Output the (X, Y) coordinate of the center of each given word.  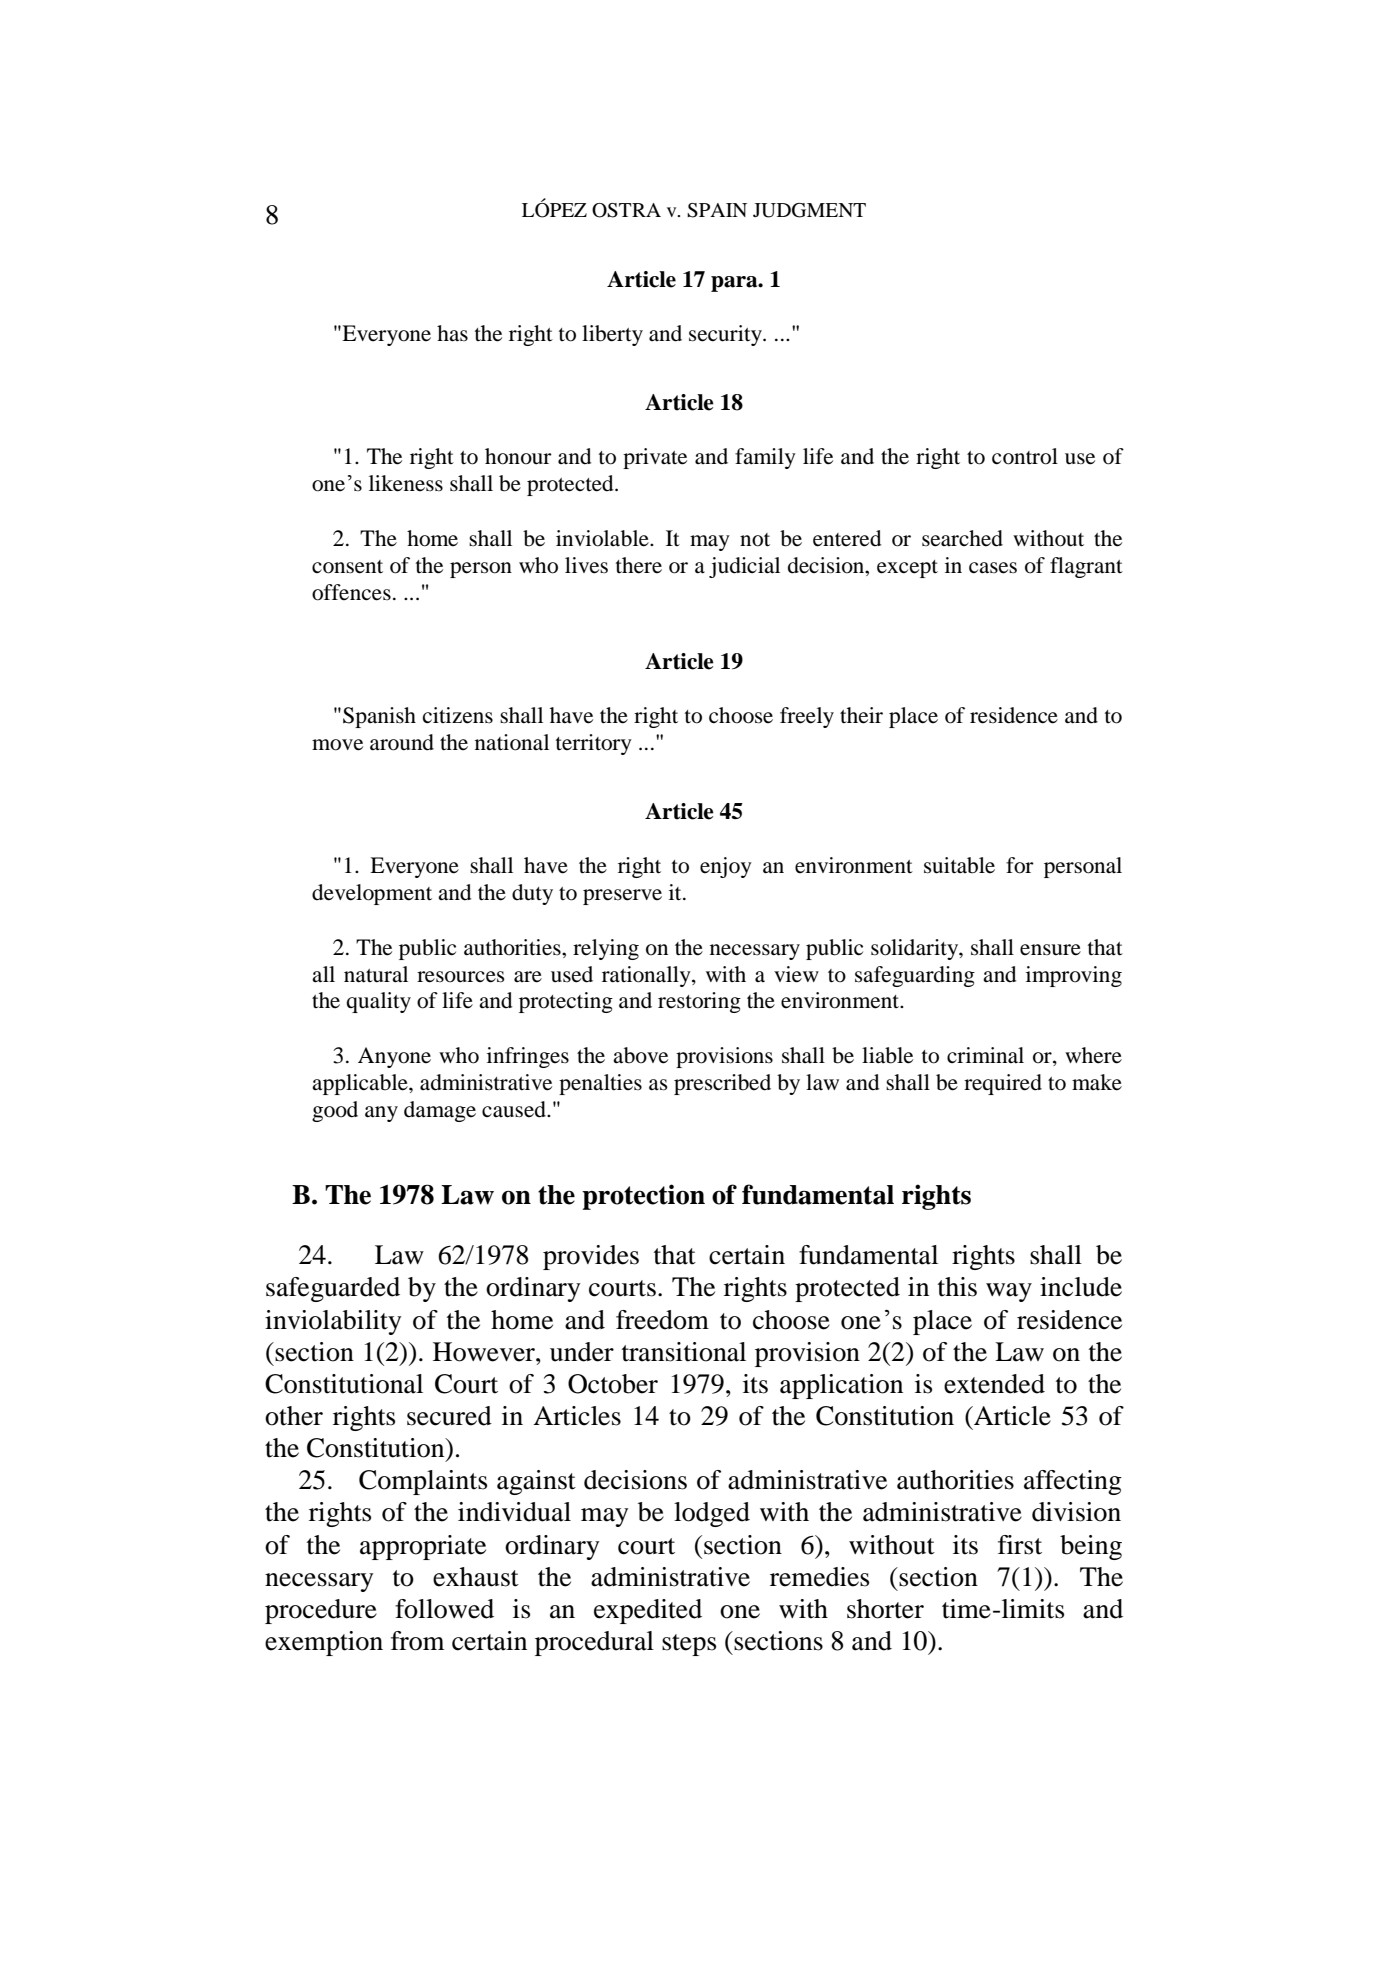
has (452, 333)
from (417, 1641)
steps (689, 1645)
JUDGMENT (809, 210)
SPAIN (717, 210)
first (1020, 1545)
